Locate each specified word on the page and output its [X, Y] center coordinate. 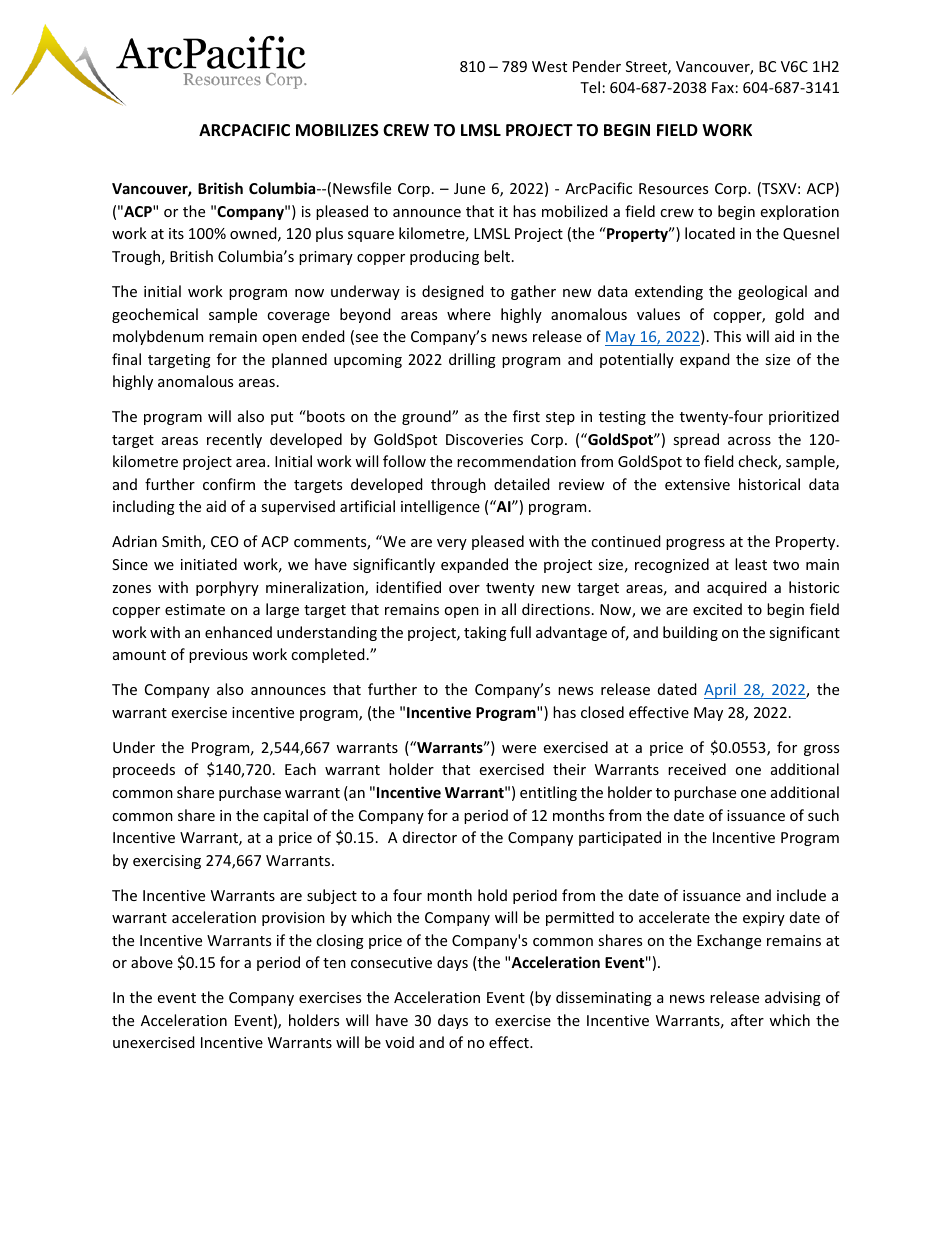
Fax [723, 87]
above [152, 962]
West [549, 66]
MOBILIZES [337, 130]
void [399, 1042]
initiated [209, 564]
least [751, 564]
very [452, 544]
